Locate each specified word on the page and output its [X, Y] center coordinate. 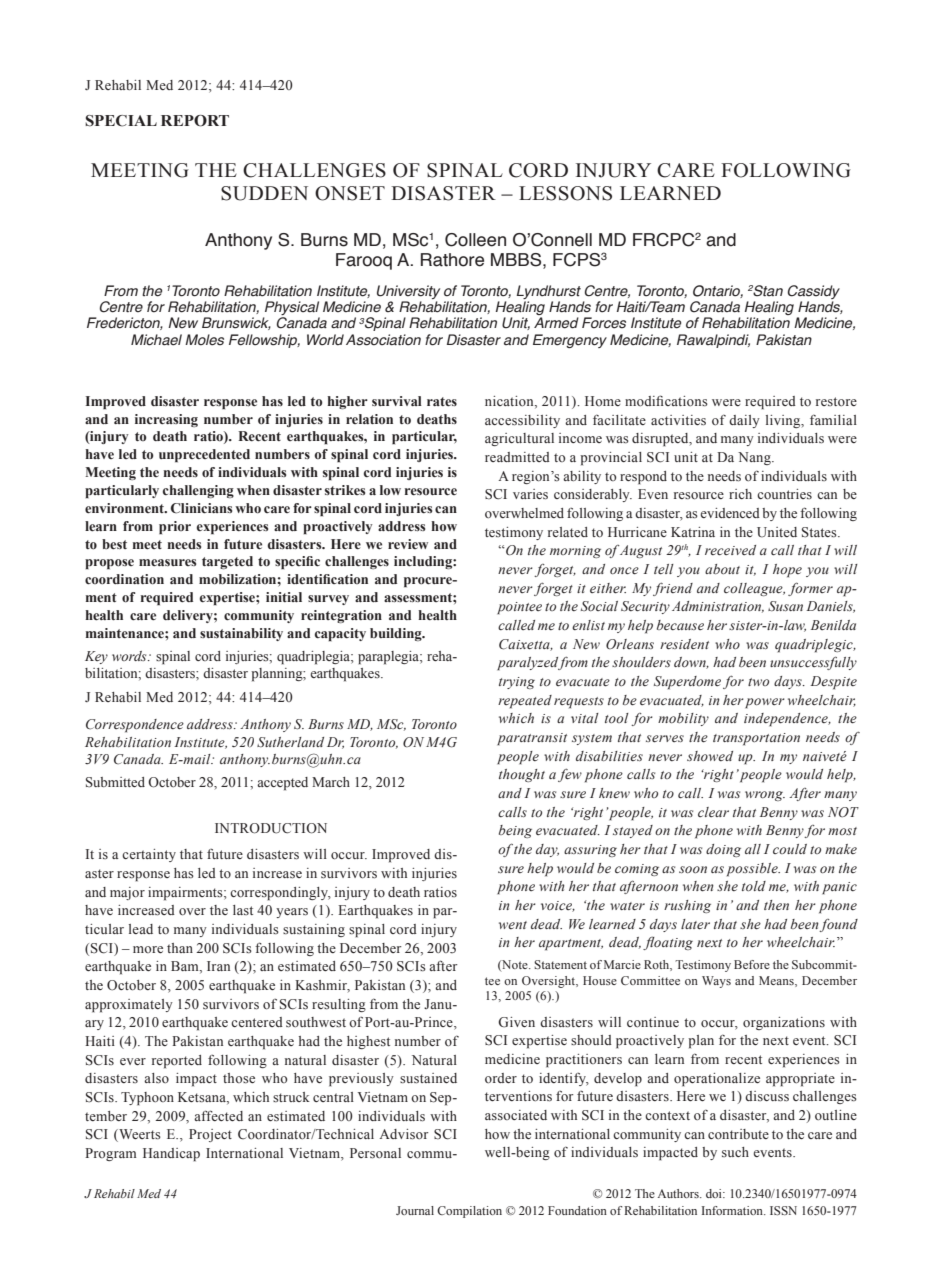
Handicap [171, 1155]
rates [442, 402]
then [776, 905]
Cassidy [814, 293]
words [130, 656]
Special [121, 121]
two [758, 682]
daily [744, 421]
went [513, 925]
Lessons [565, 193]
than [180, 948]
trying [517, 683]
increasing [166, 420]
